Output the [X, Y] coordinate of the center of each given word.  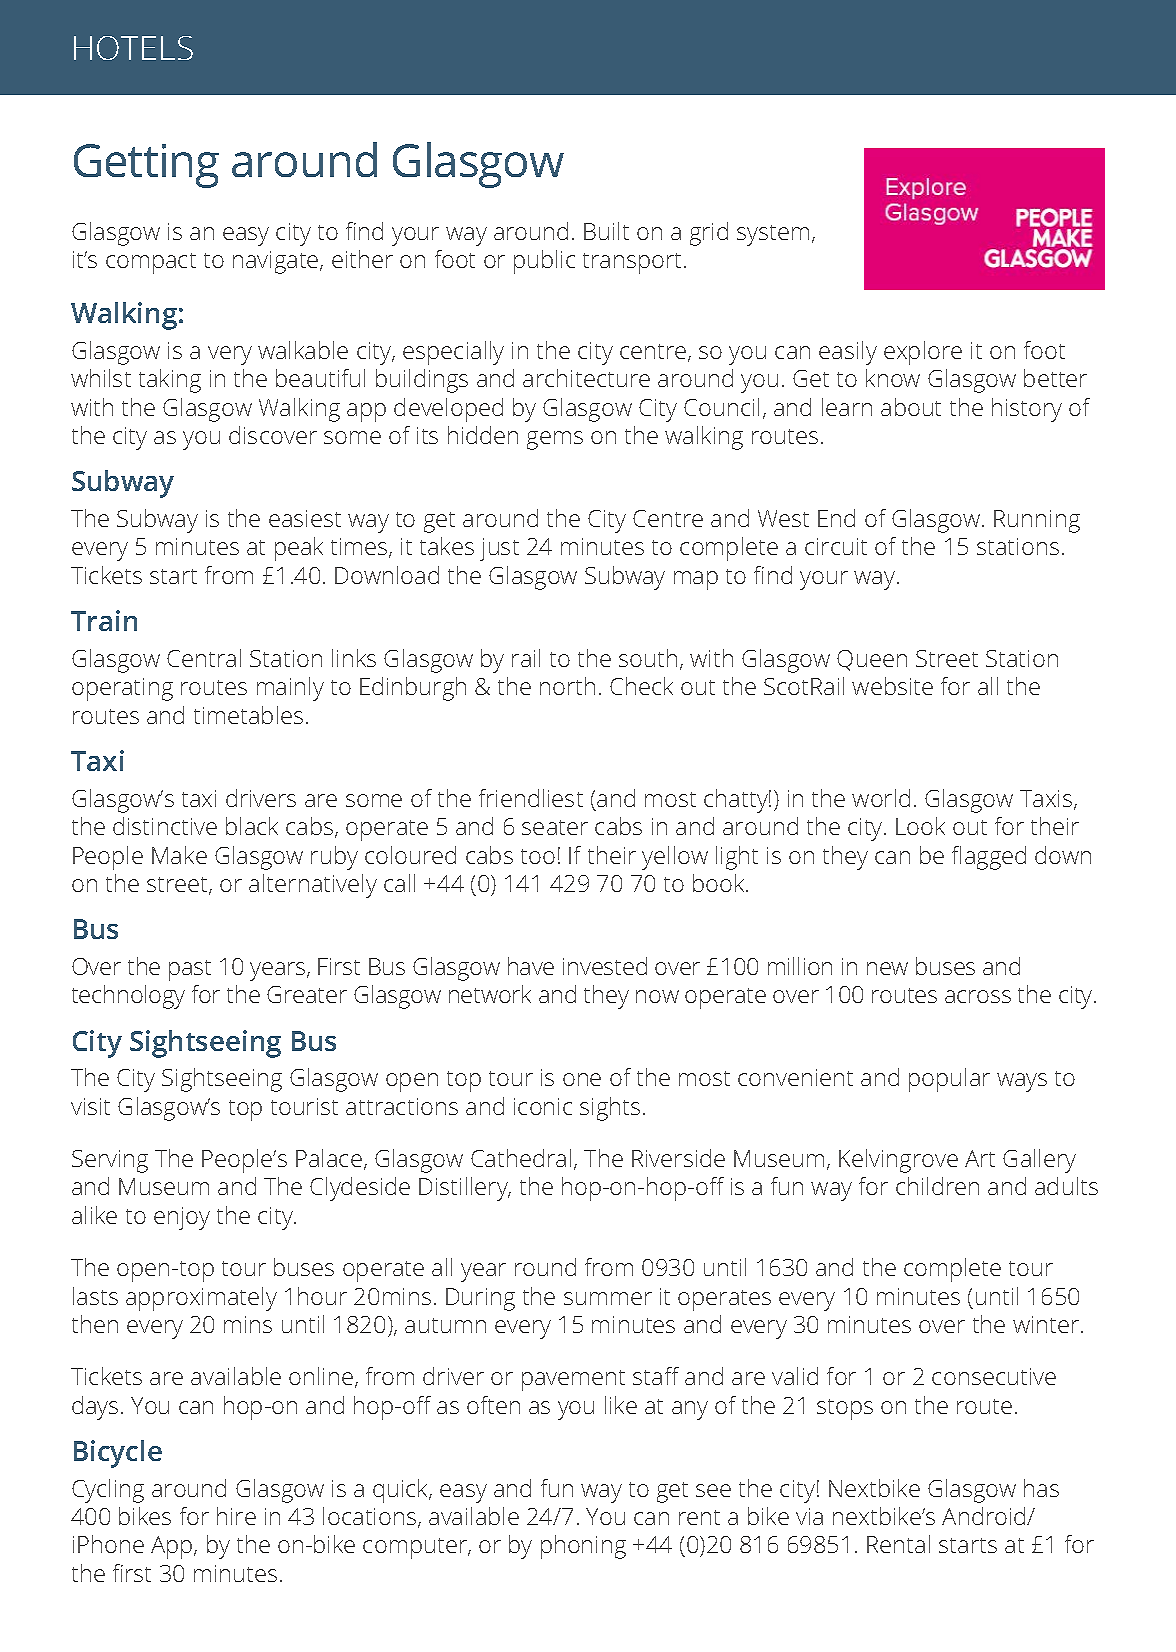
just [499, 549]
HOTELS [133, 48]
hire [236, 1516]
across [978, 996]
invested [605, 966]
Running [1037, 521]
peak [299, 549]
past [190, 970]
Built [606, 231]
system [773, 235]
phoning [583, 1547]
